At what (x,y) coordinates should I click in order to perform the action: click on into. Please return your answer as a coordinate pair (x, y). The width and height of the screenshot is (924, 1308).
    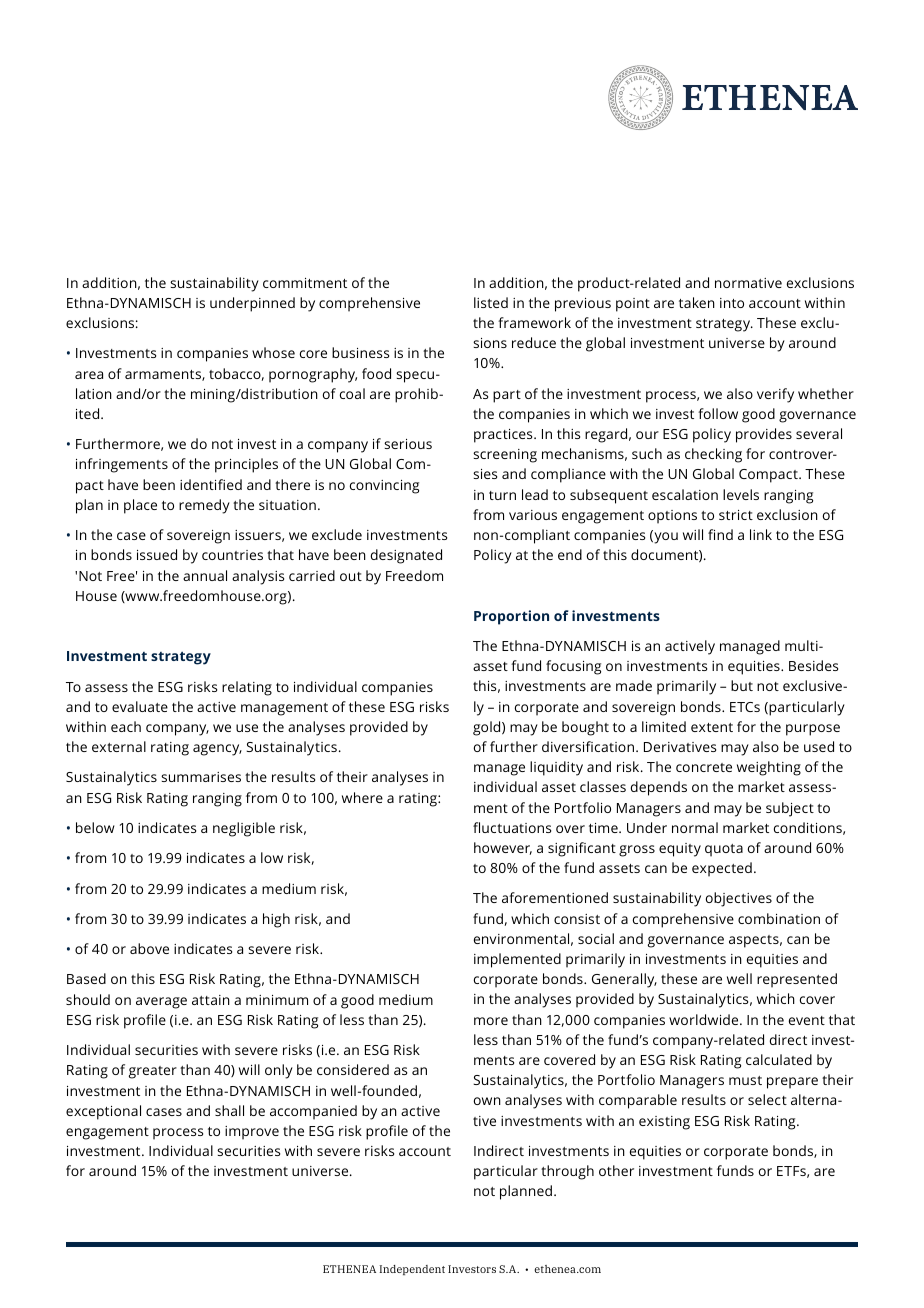
    Looking at the image, I should click on (732, 303).
